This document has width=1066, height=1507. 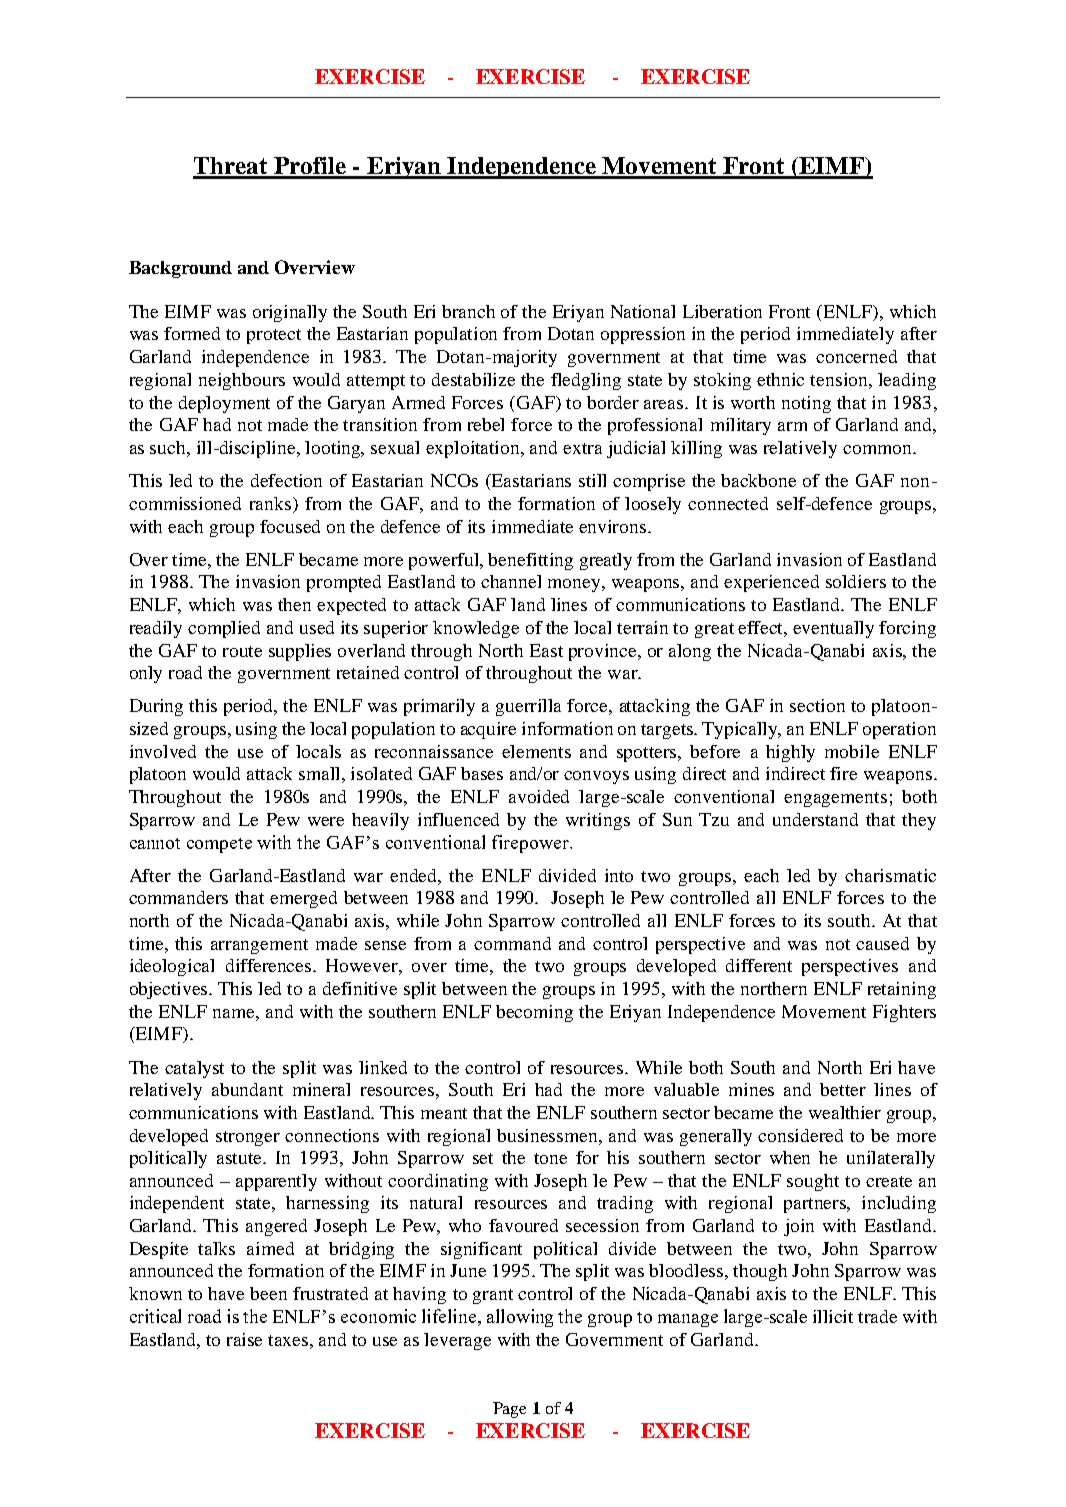 I want to click on branch, so click(x=468, y=311).
